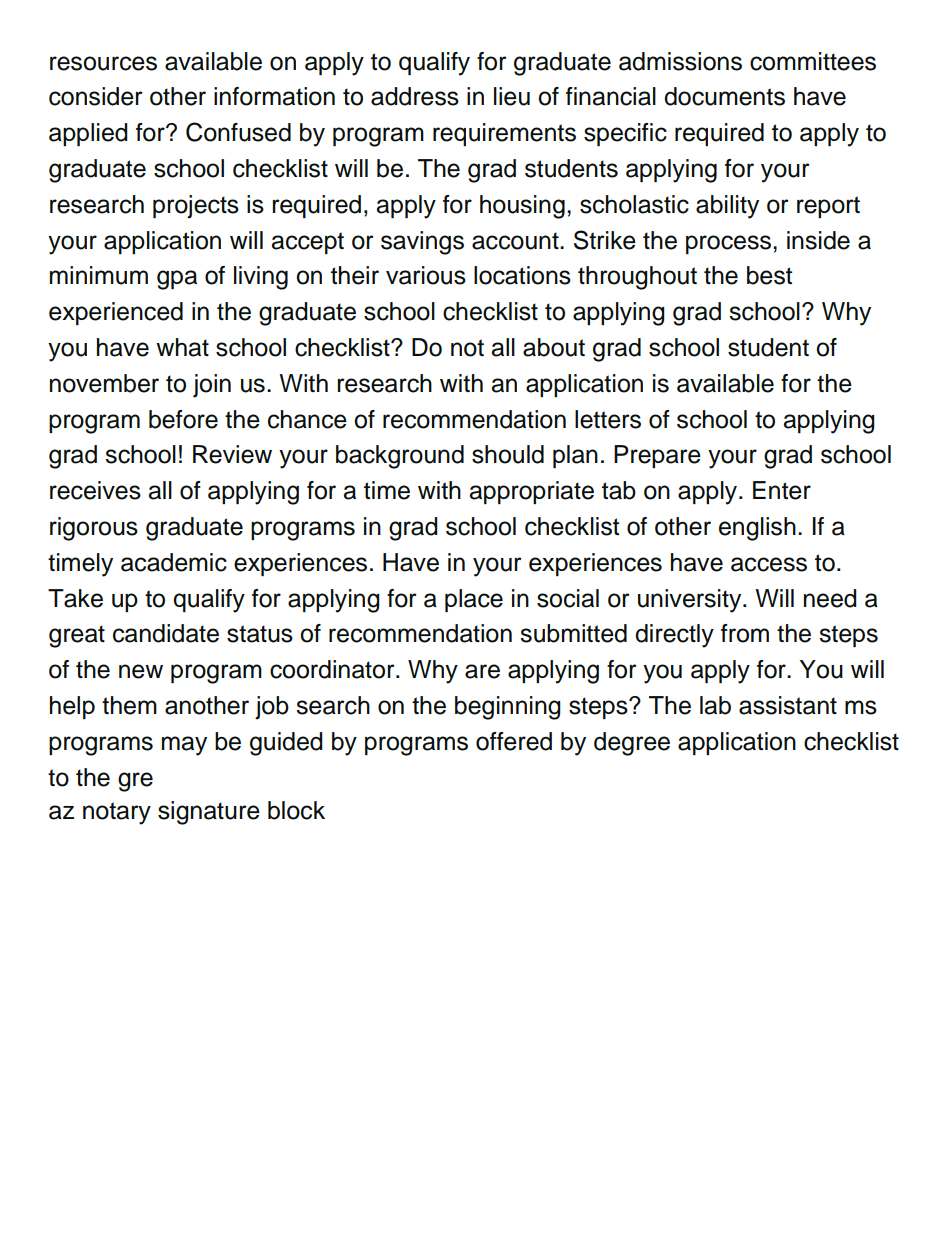 Image resolution: width=952 pixels, height=1233 pixels. I want to click on consider, so click(96, 96).
